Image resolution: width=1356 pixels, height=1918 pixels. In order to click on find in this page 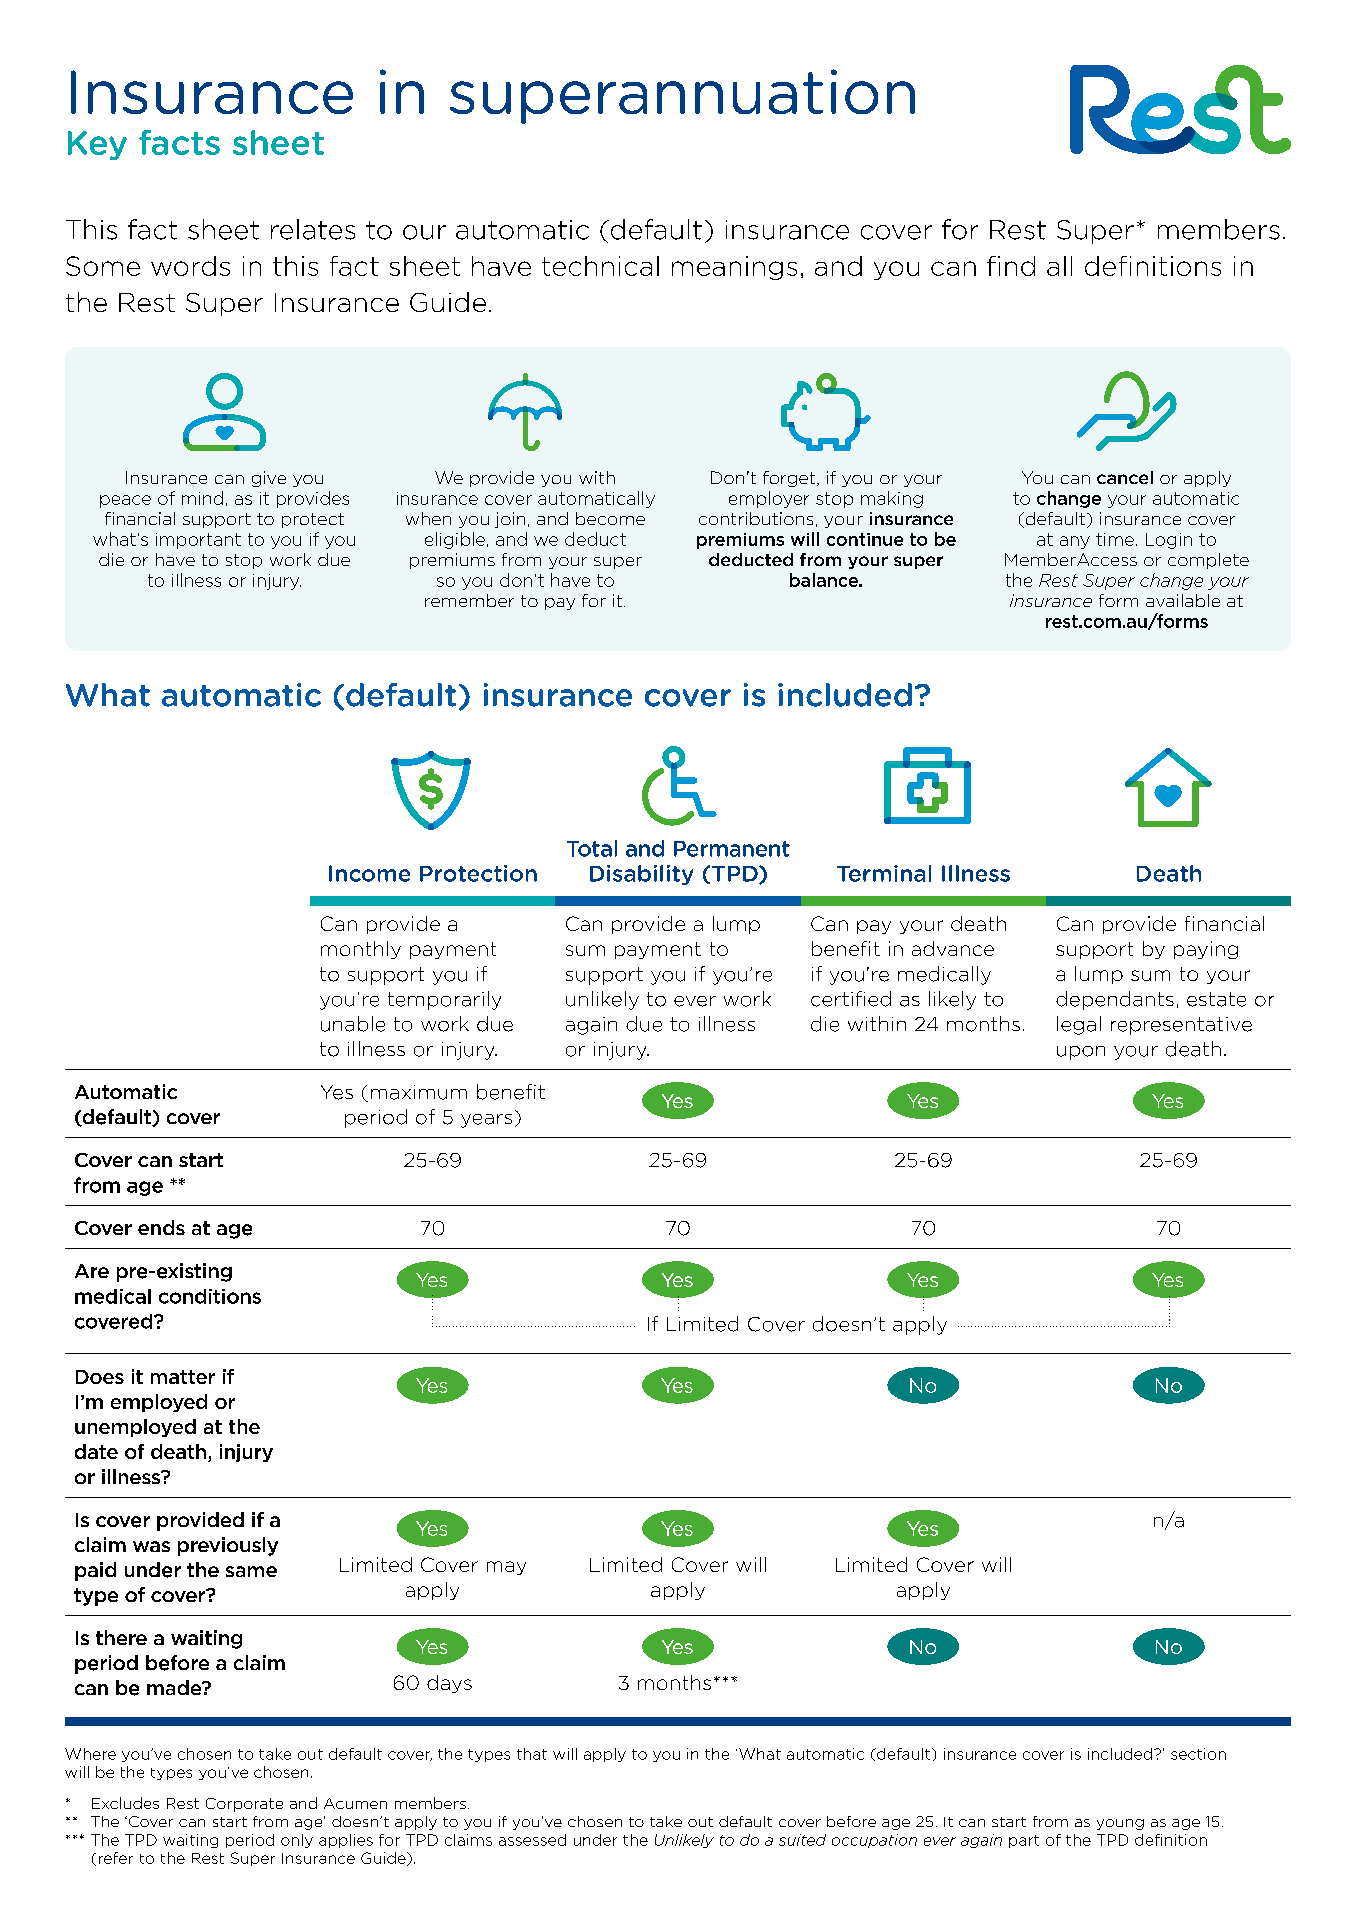, I will do `click(1011, 266)`.
